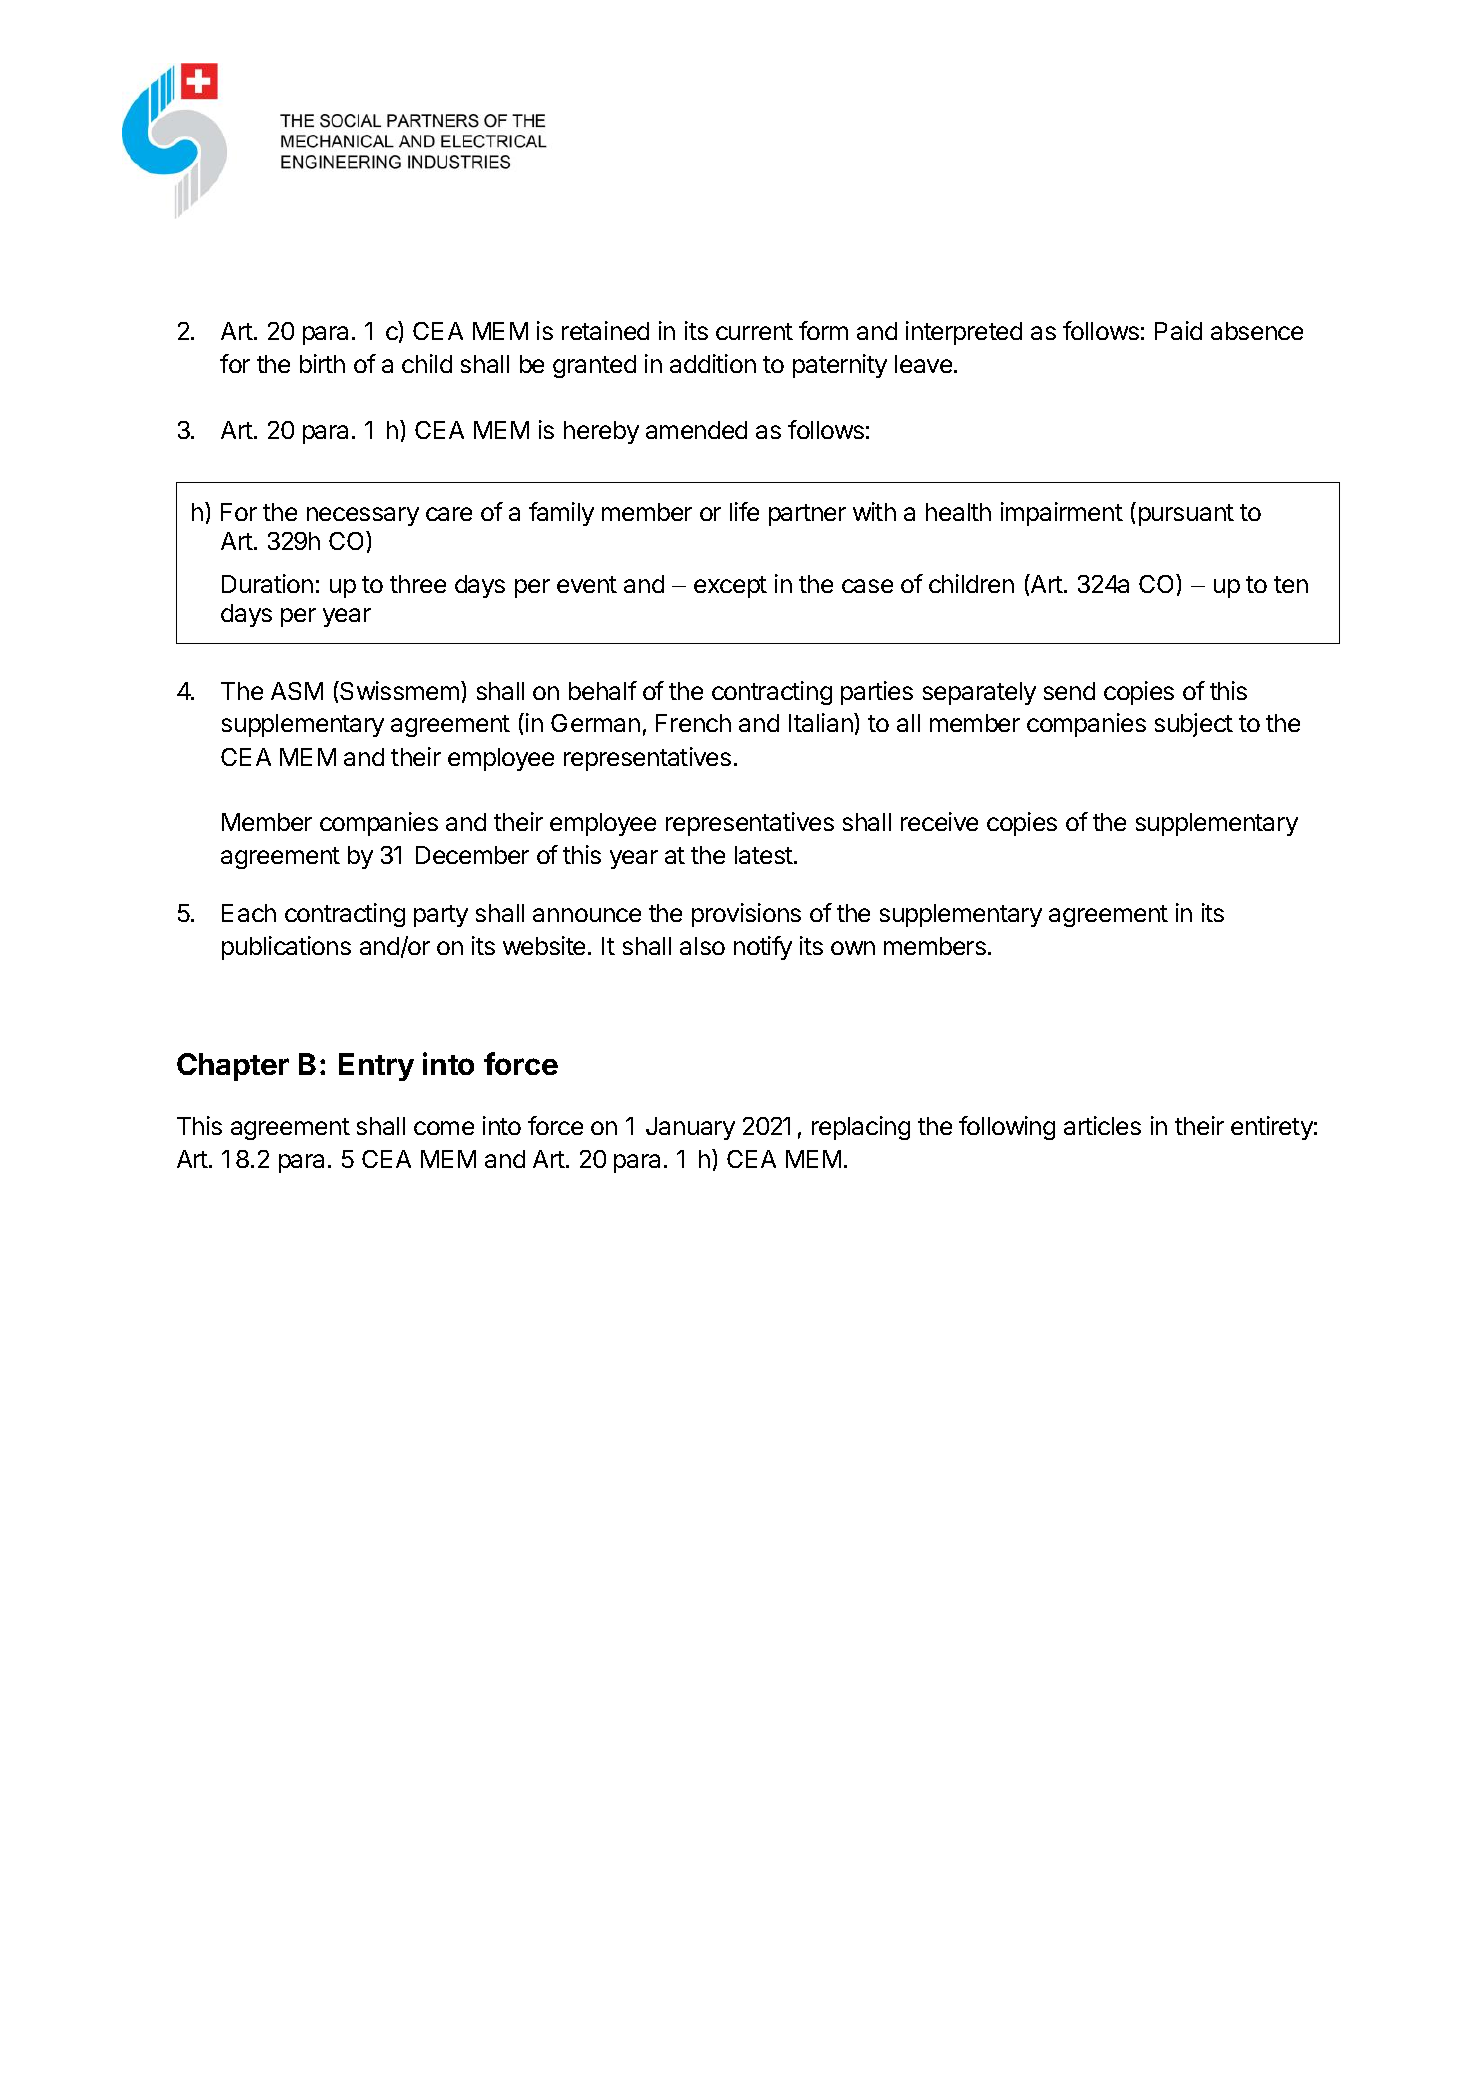  Describe the element at coordinates (713, 363) in the document. I see `addition` at that location.
